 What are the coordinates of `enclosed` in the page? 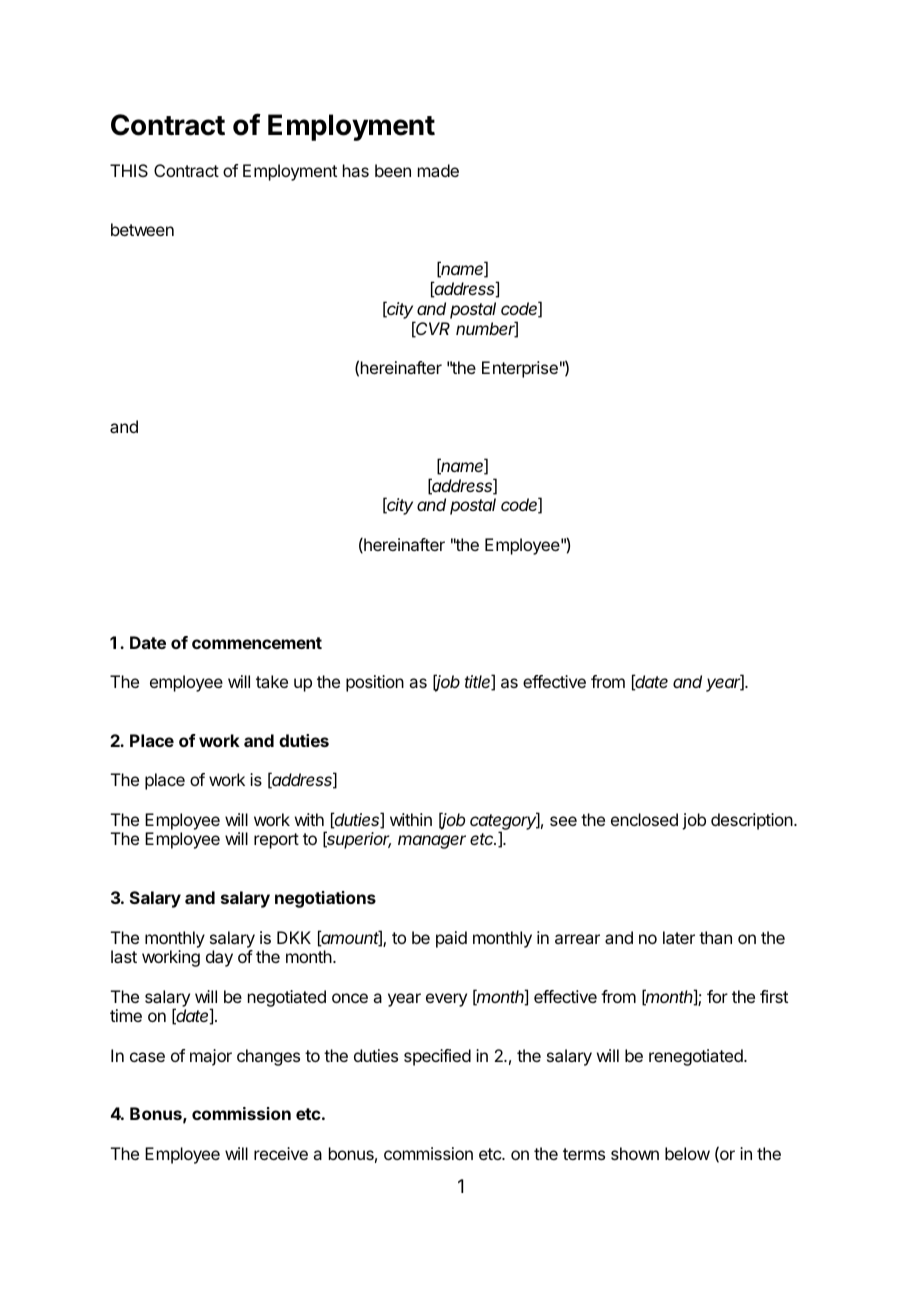 It's located at (644, 819).
